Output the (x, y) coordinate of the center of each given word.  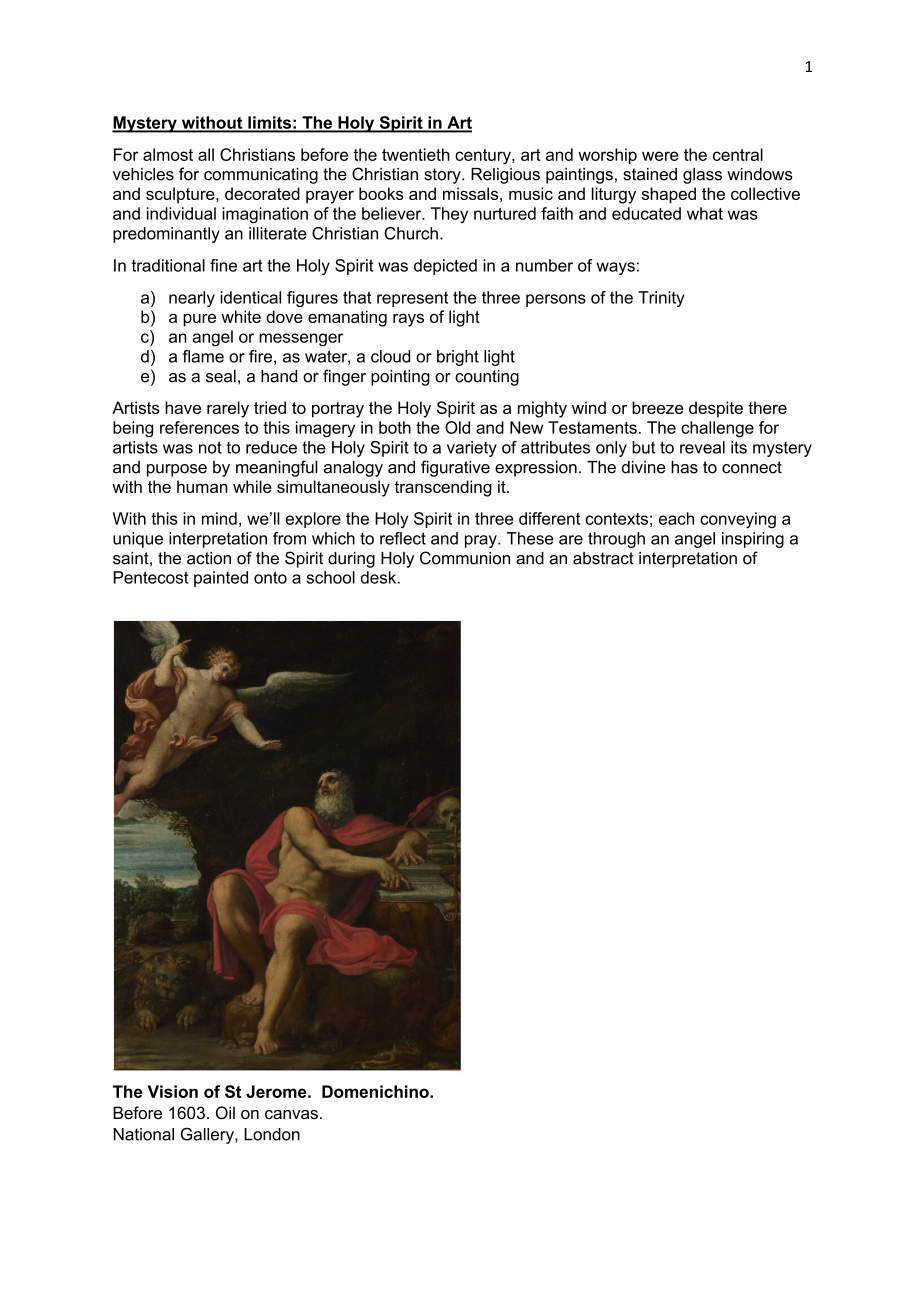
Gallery (208, 1135)
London (272, 1134)
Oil (225, 1113)
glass (702, 176)
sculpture (181, 195)
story (443, 176)
